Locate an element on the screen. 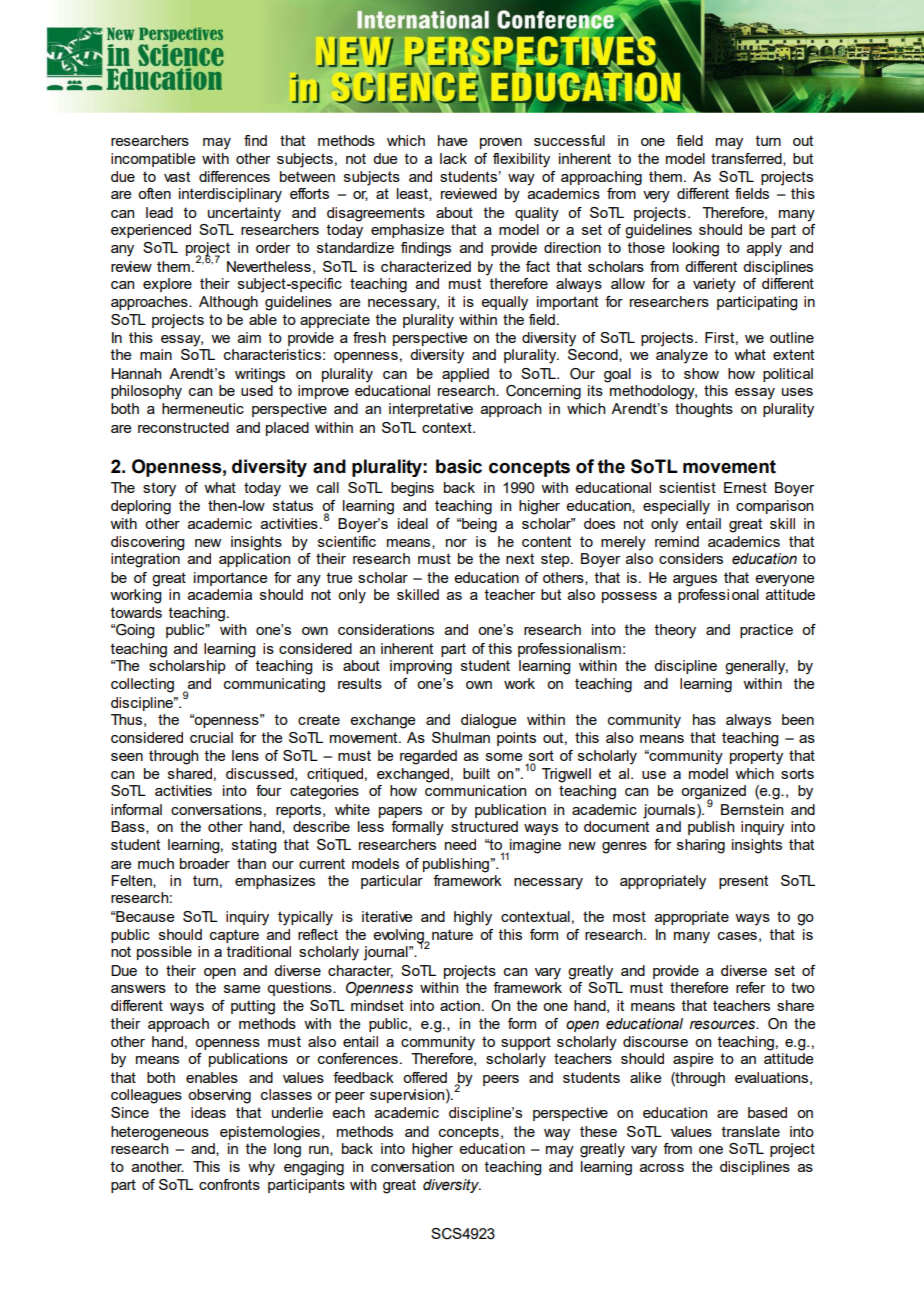 The height and width of the screenshot is (1308, 924). confronts is located at coordinates (229, 1184).
